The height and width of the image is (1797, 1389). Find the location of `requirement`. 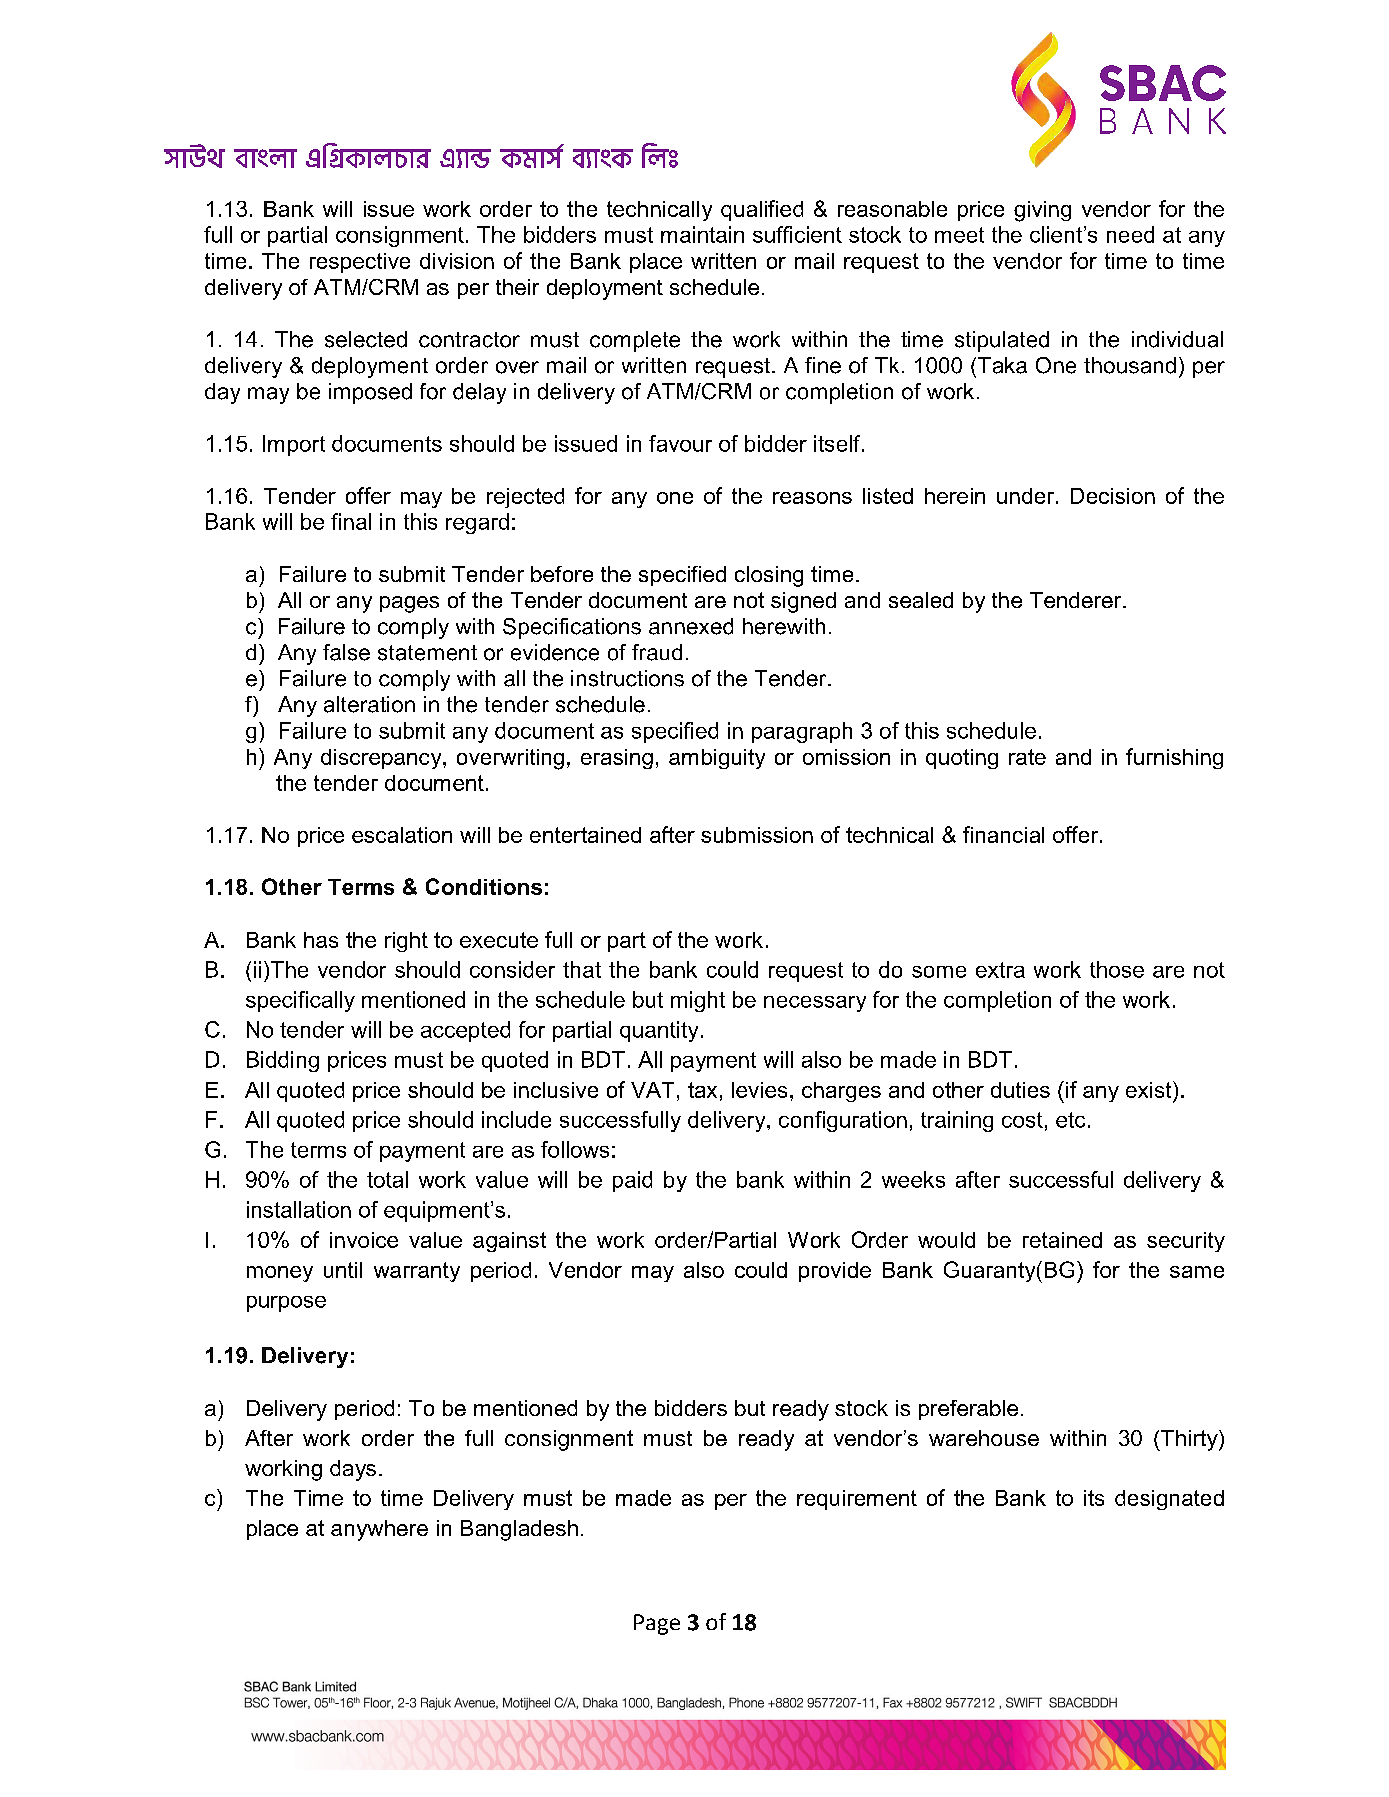

requirement is located at coordinates (857, 1500).
